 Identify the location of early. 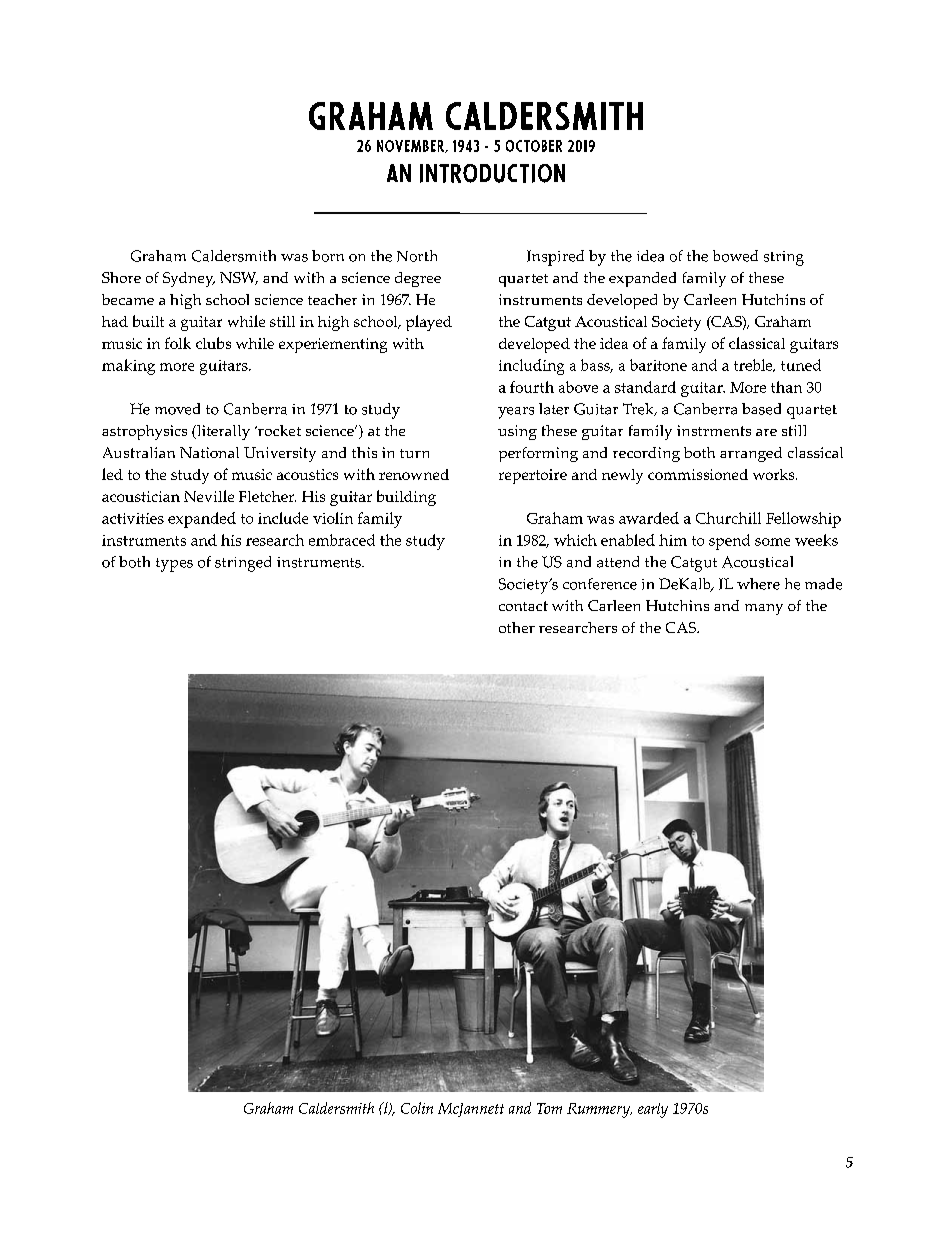
(653, 1110).
